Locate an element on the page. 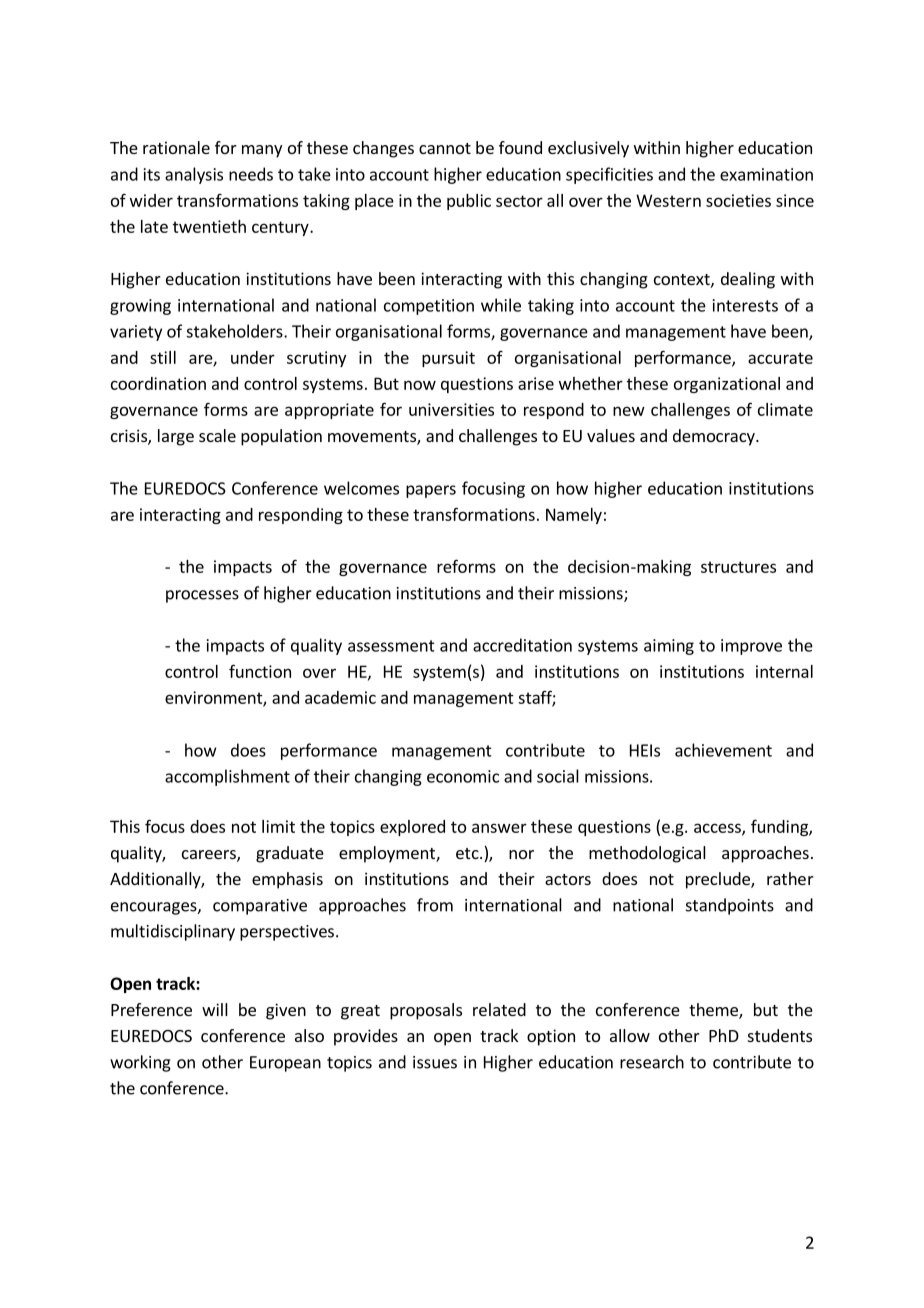 The height and width of the page is (1308, 924). theme is located at coordinates (714, 1011).
